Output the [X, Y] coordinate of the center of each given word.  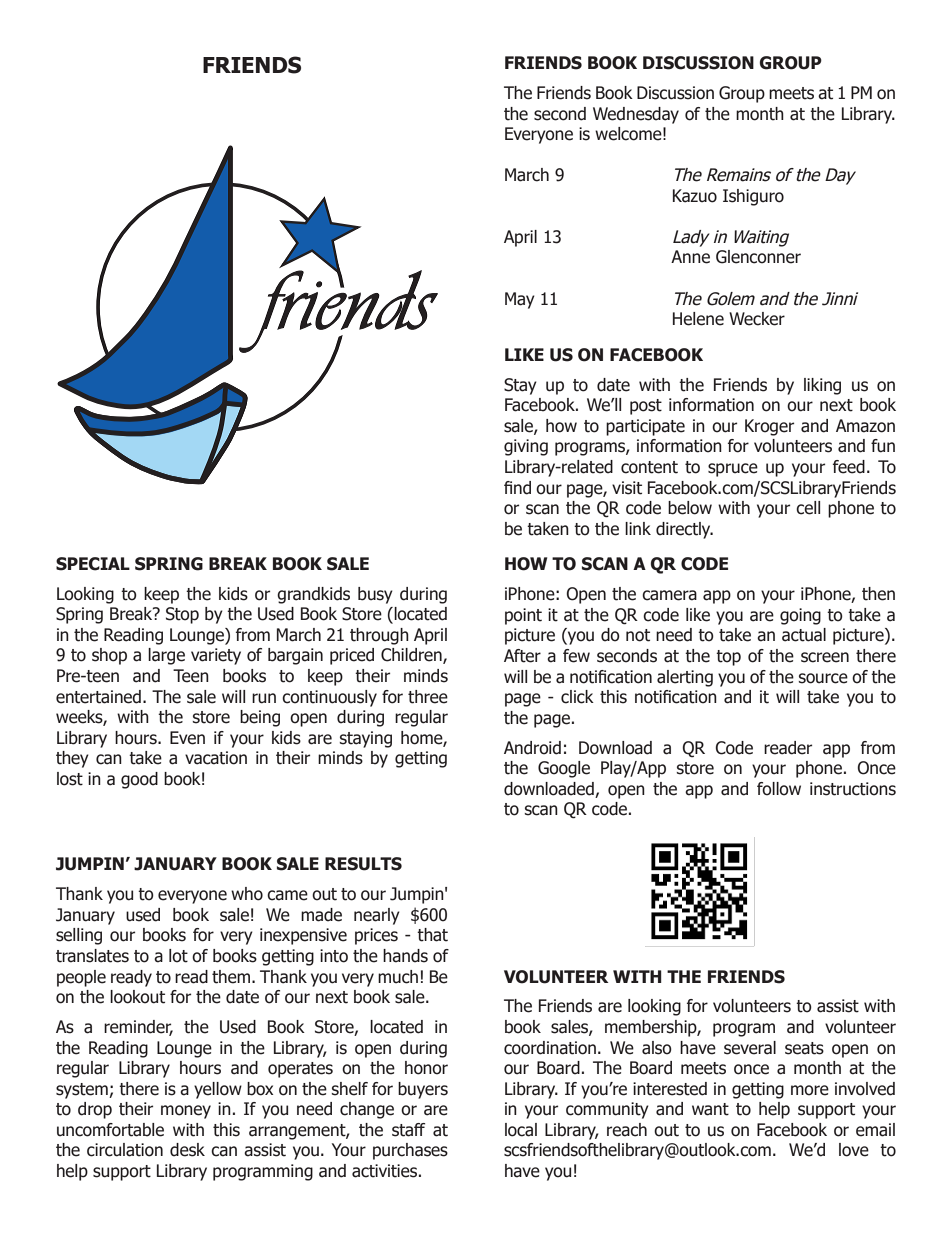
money [186, 1112]
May [520, 300]
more [810, 1090]
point [523, 616]
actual [804, 635]
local [521, 1130]
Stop [182, 615]
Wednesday [636, 115]
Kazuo [695, 196]
